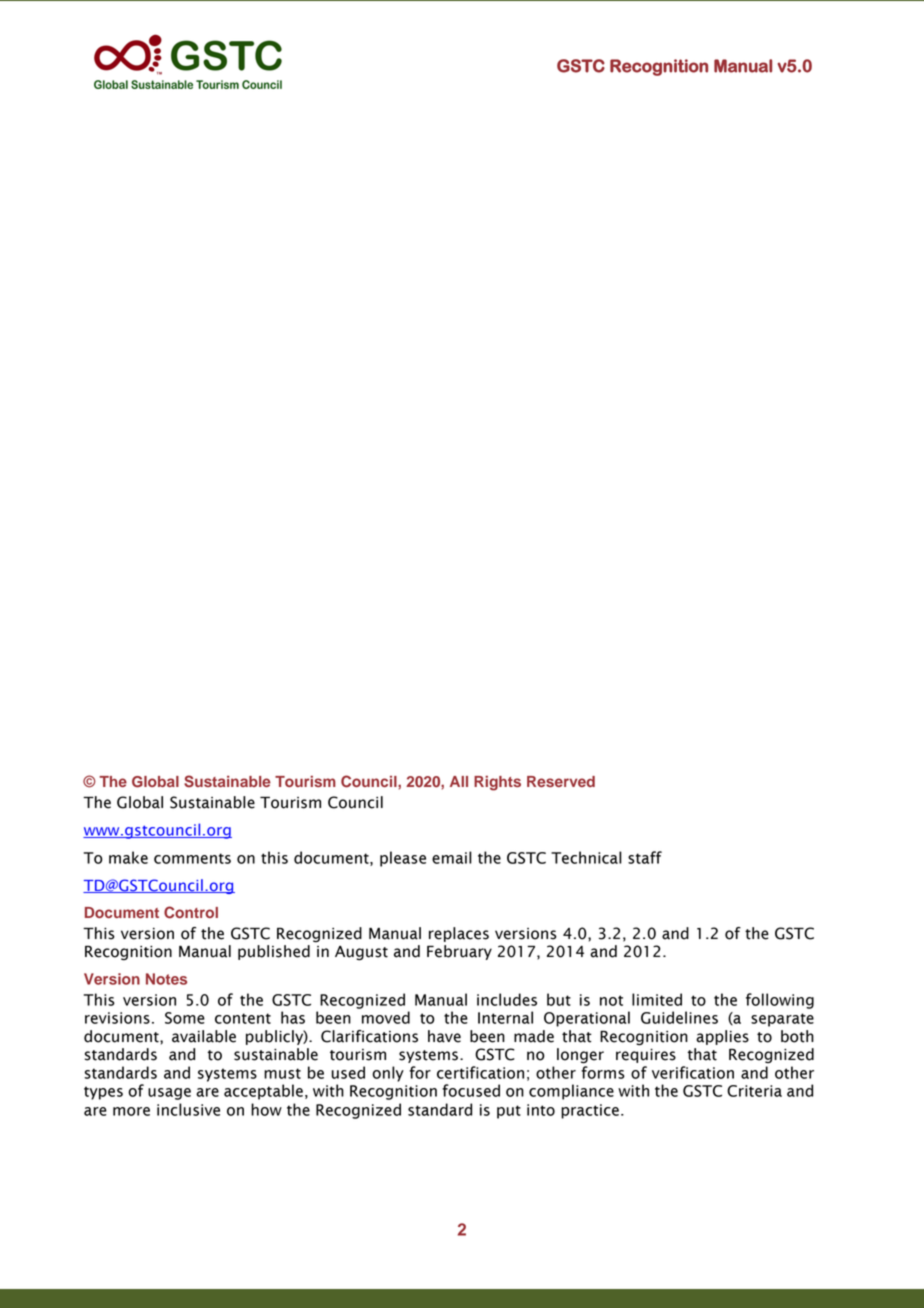 The width and height of the screenshot is (924, 1308). I want to click on Guidelines, so click(679, 1017).
